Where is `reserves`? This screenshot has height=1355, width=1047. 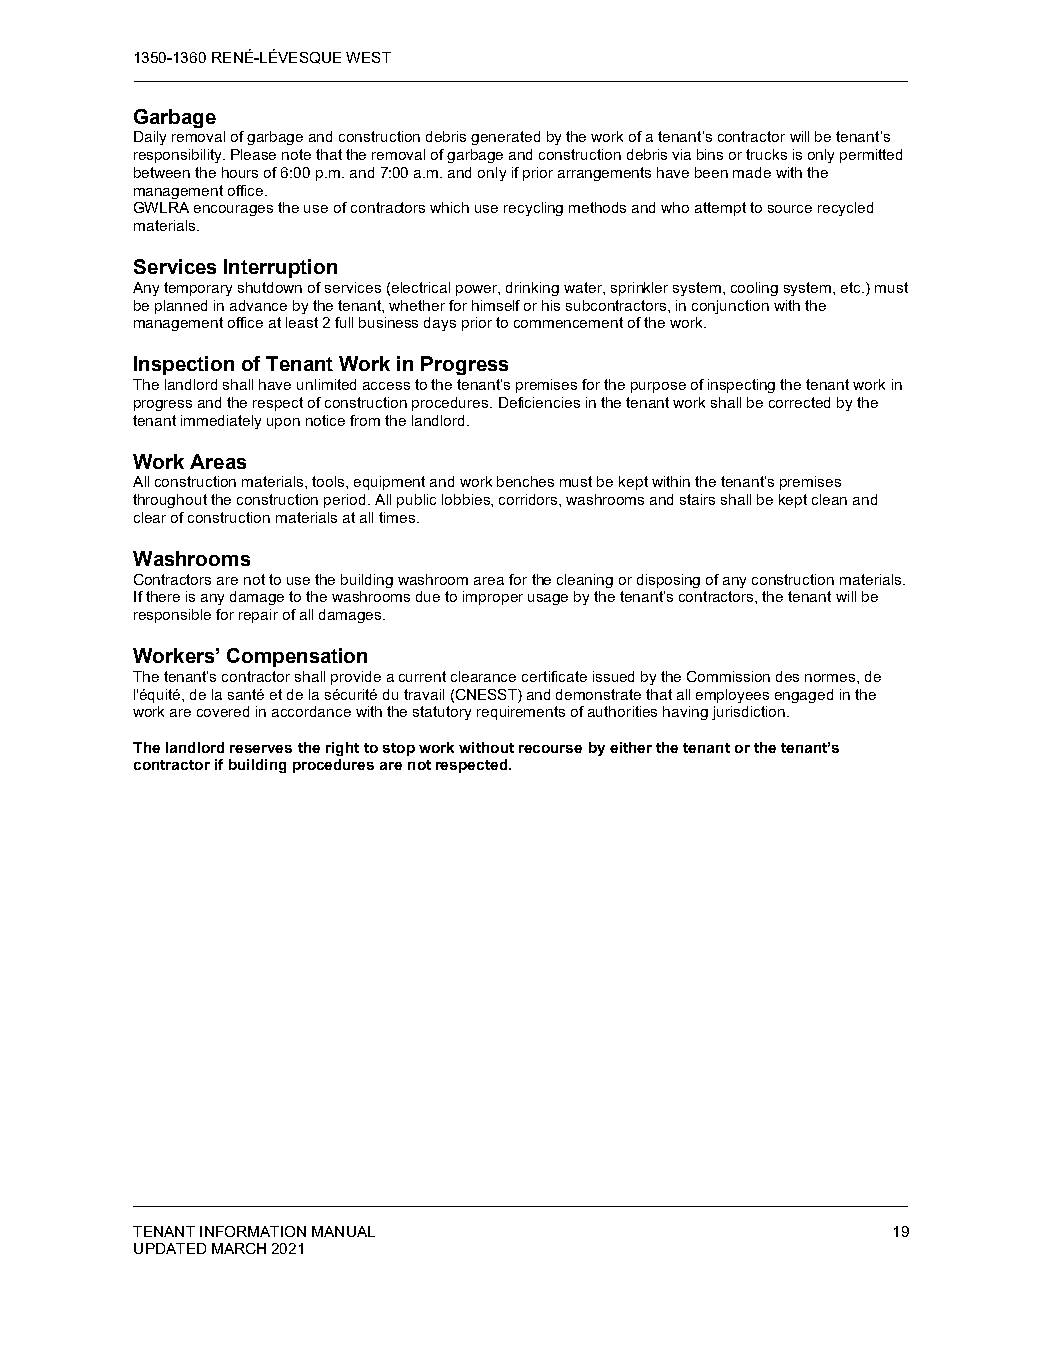 reserves is located at coordinates (261, 749).
